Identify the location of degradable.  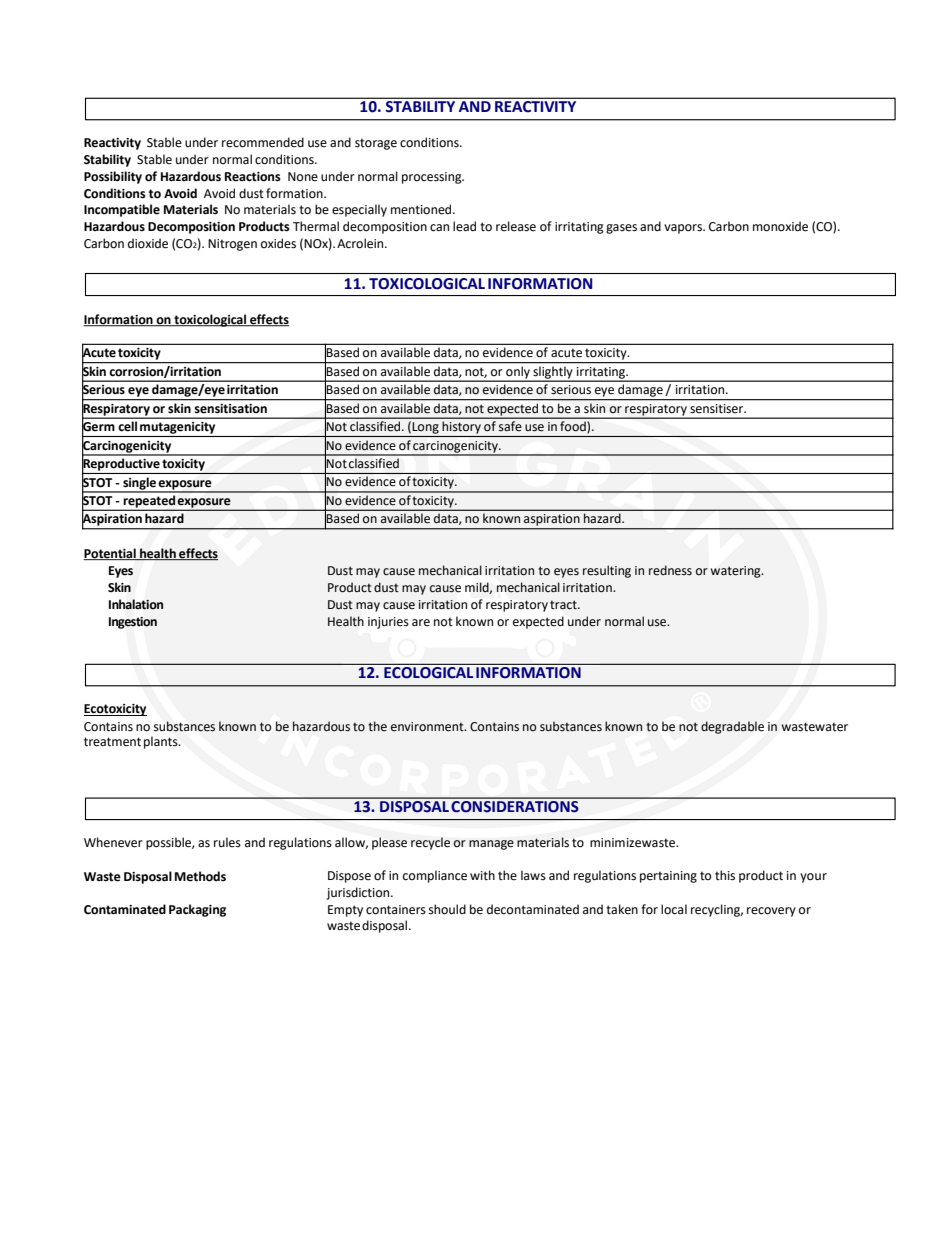
(732, 727).
